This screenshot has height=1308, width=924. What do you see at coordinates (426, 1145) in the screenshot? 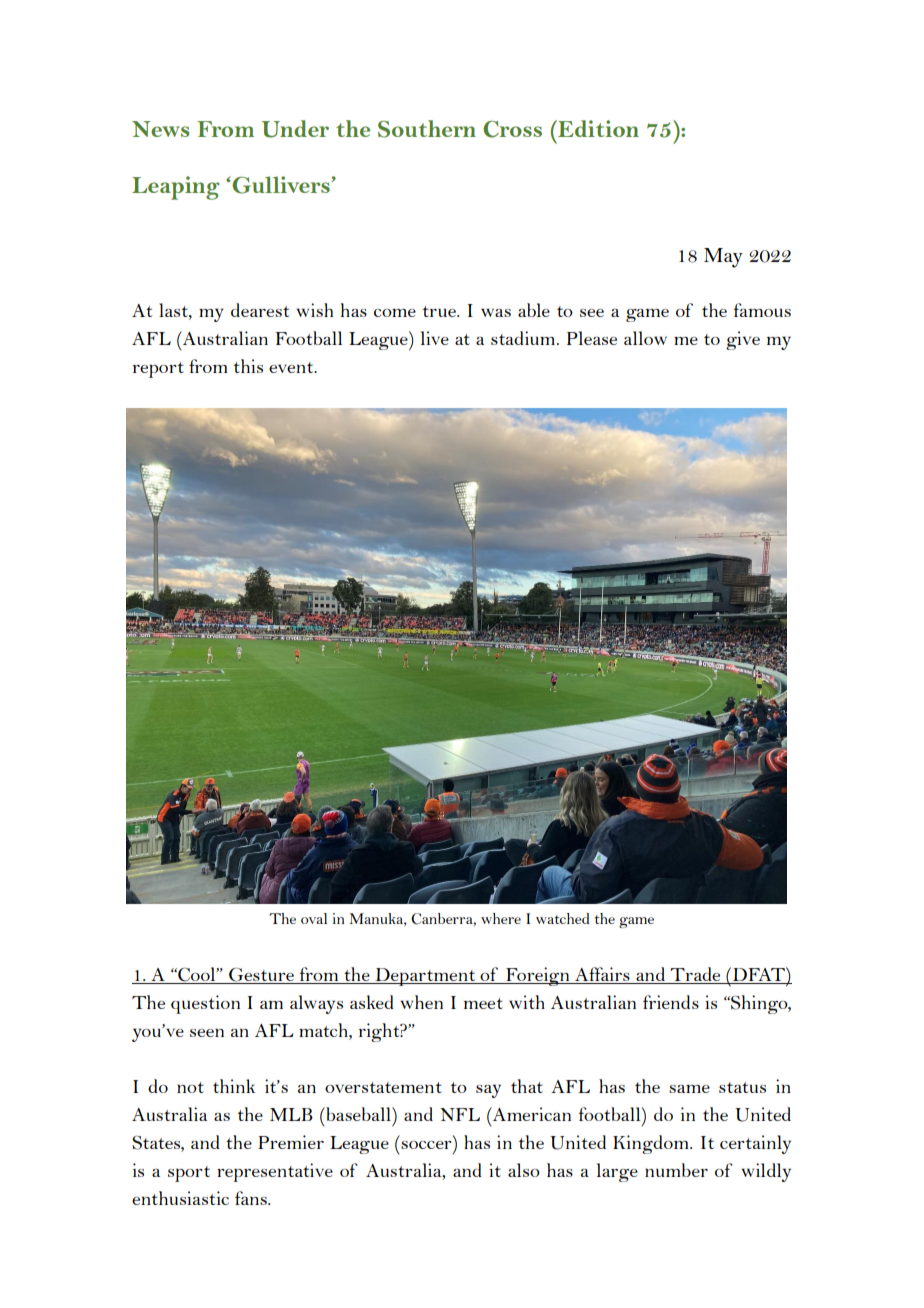
I see `soccer` at bounding box center [426, 1145].
